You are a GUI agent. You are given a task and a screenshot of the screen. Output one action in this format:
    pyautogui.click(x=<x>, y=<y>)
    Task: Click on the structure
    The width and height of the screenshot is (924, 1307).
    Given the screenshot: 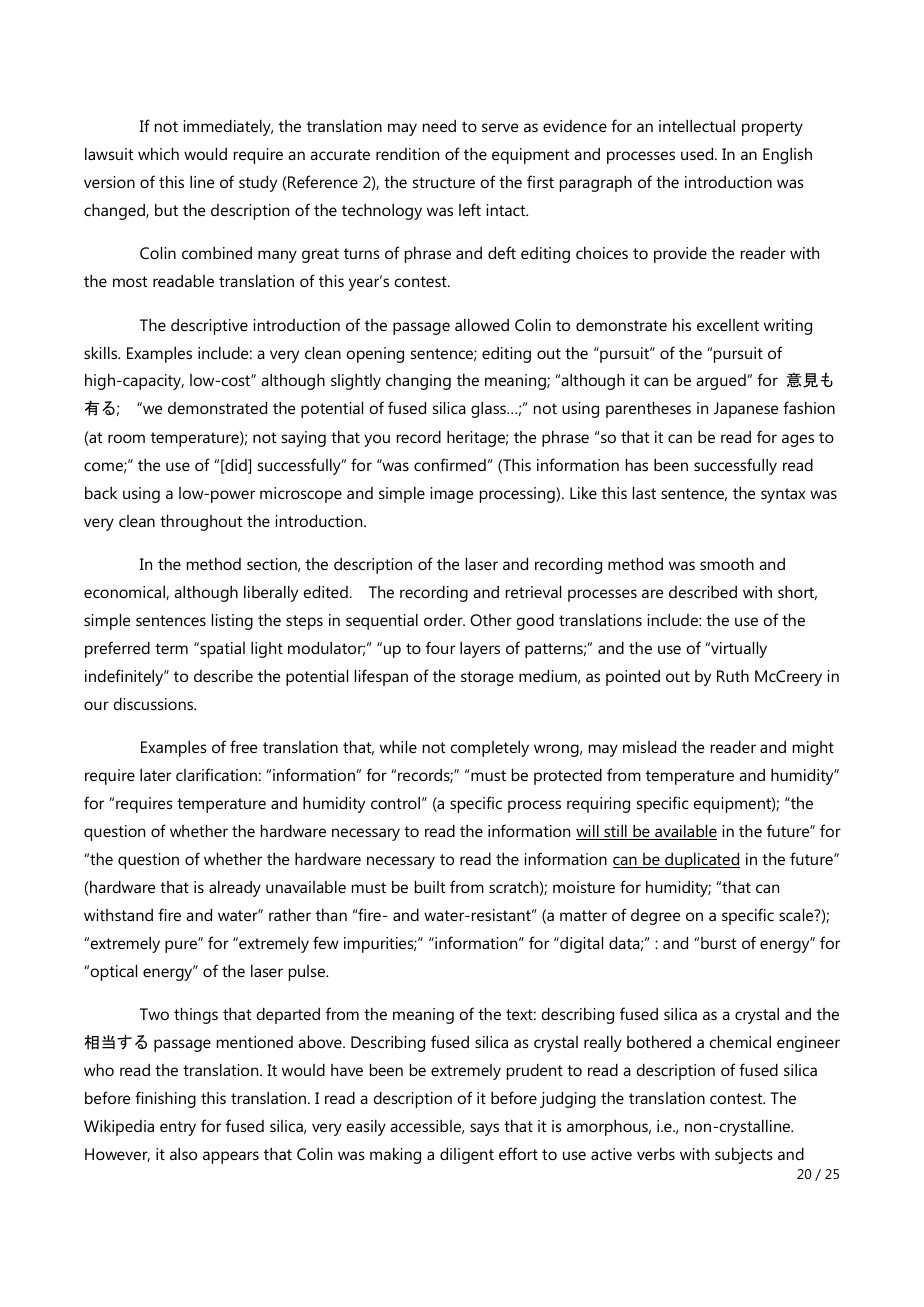 What is the action you would take?
    pyautogui.click(x=444, y=182)
